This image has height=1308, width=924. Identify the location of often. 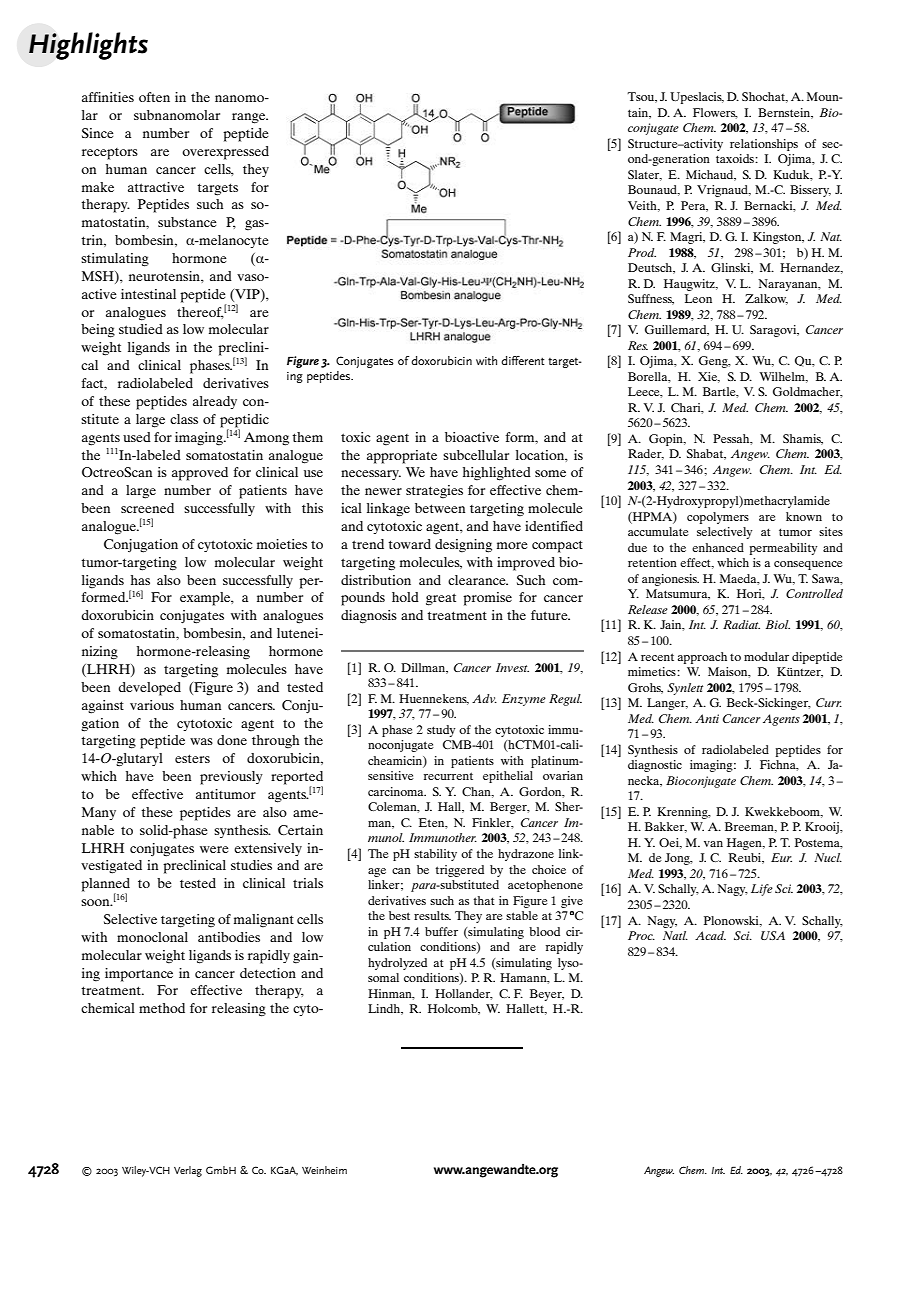
(154, 97).
